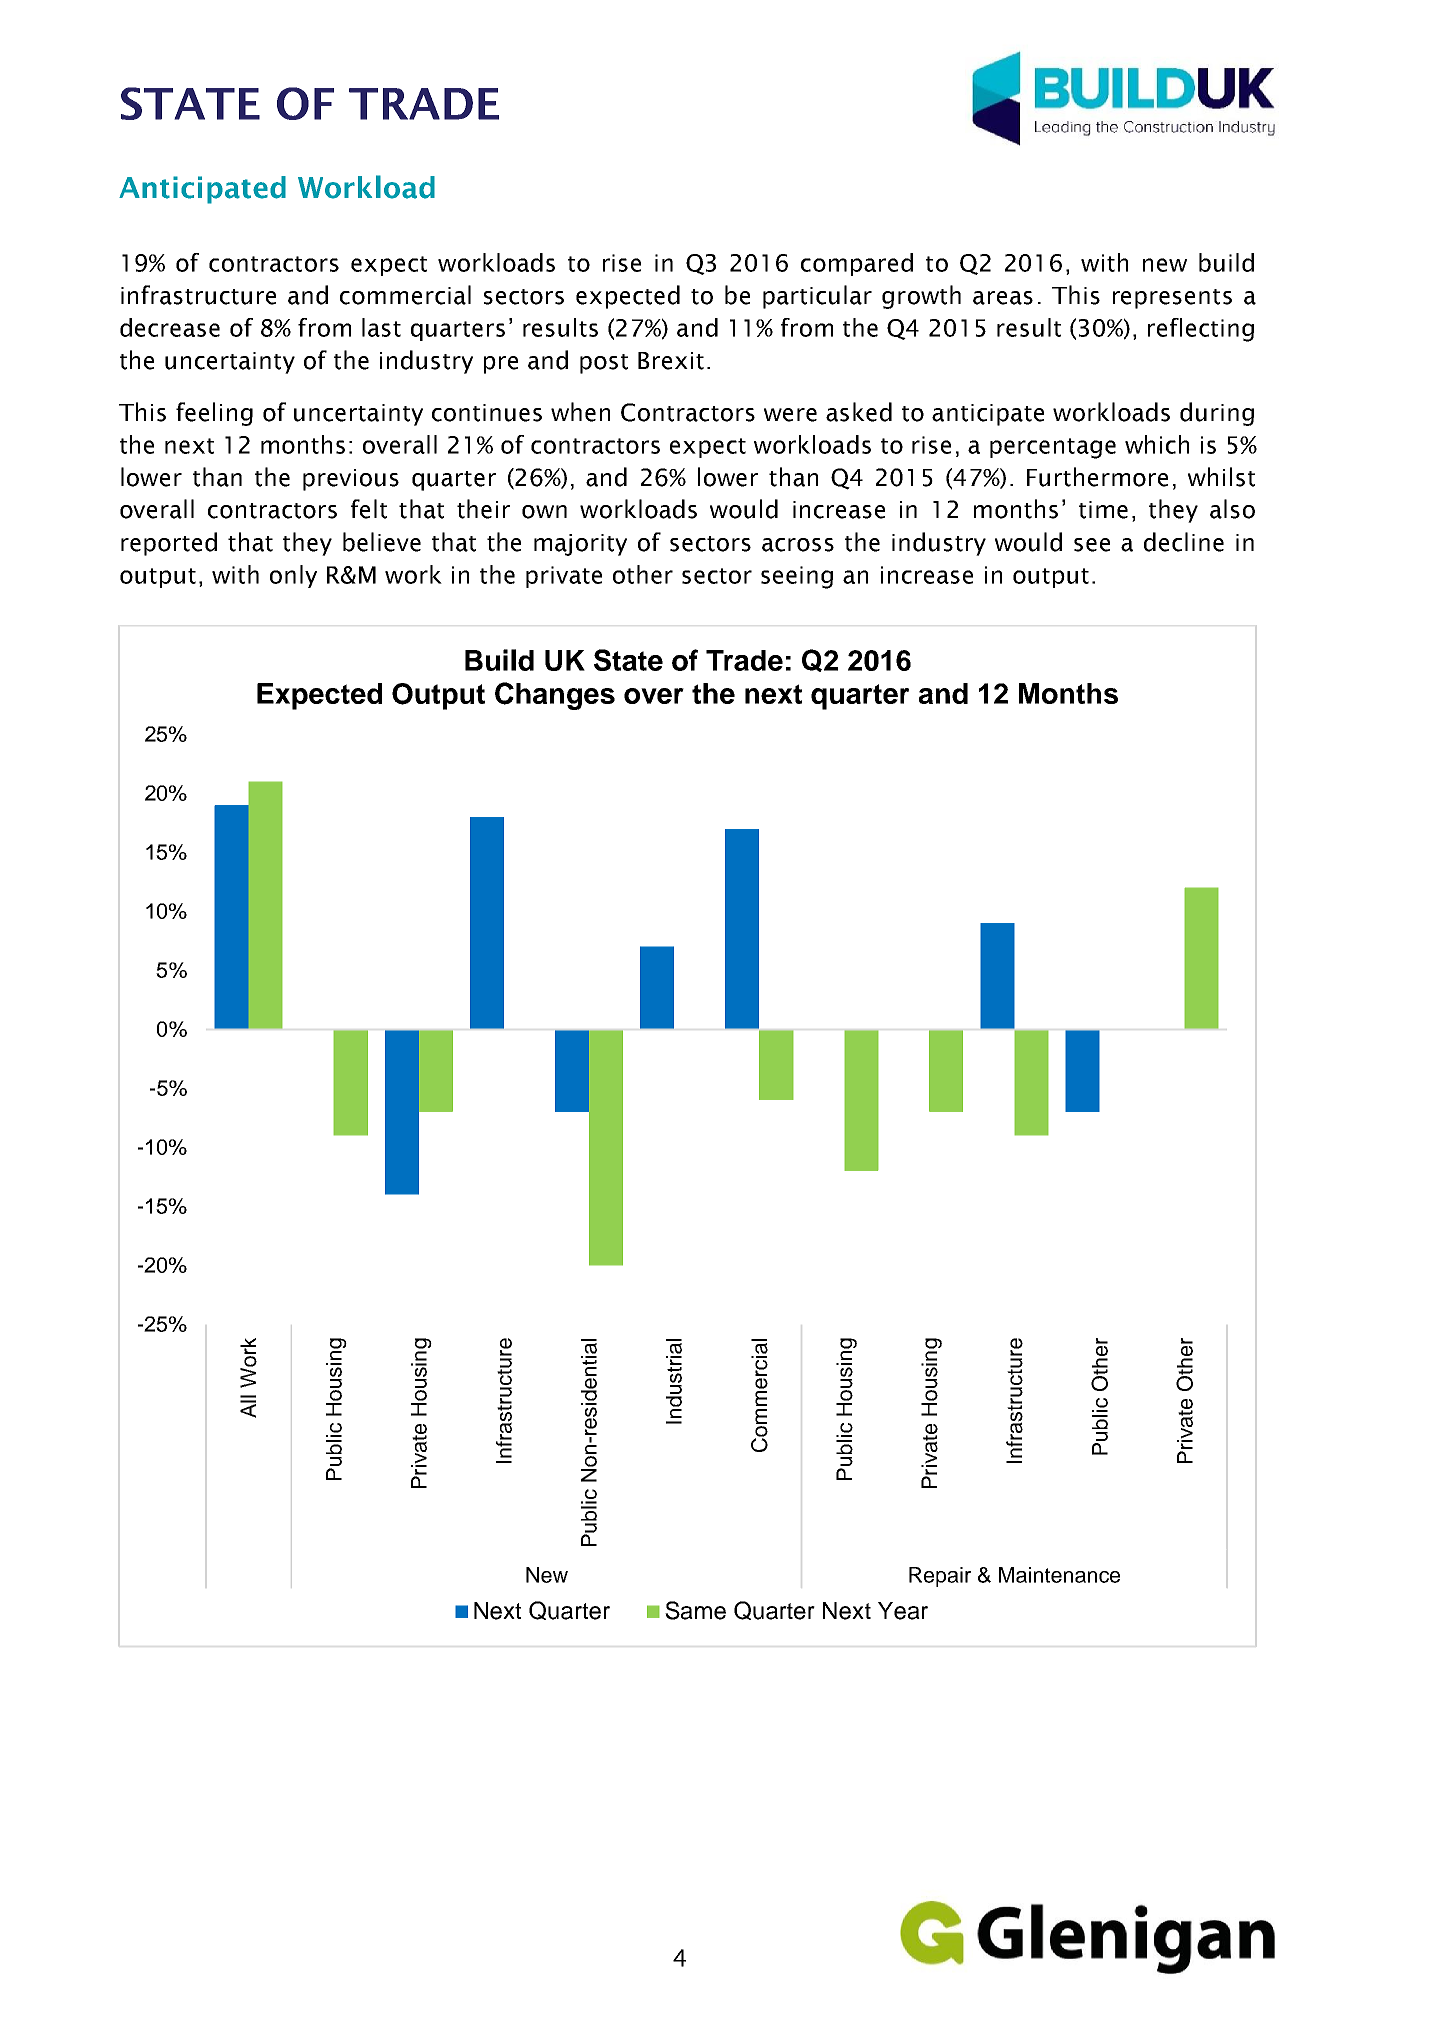  I want to click on time, so click(1103, 510).
